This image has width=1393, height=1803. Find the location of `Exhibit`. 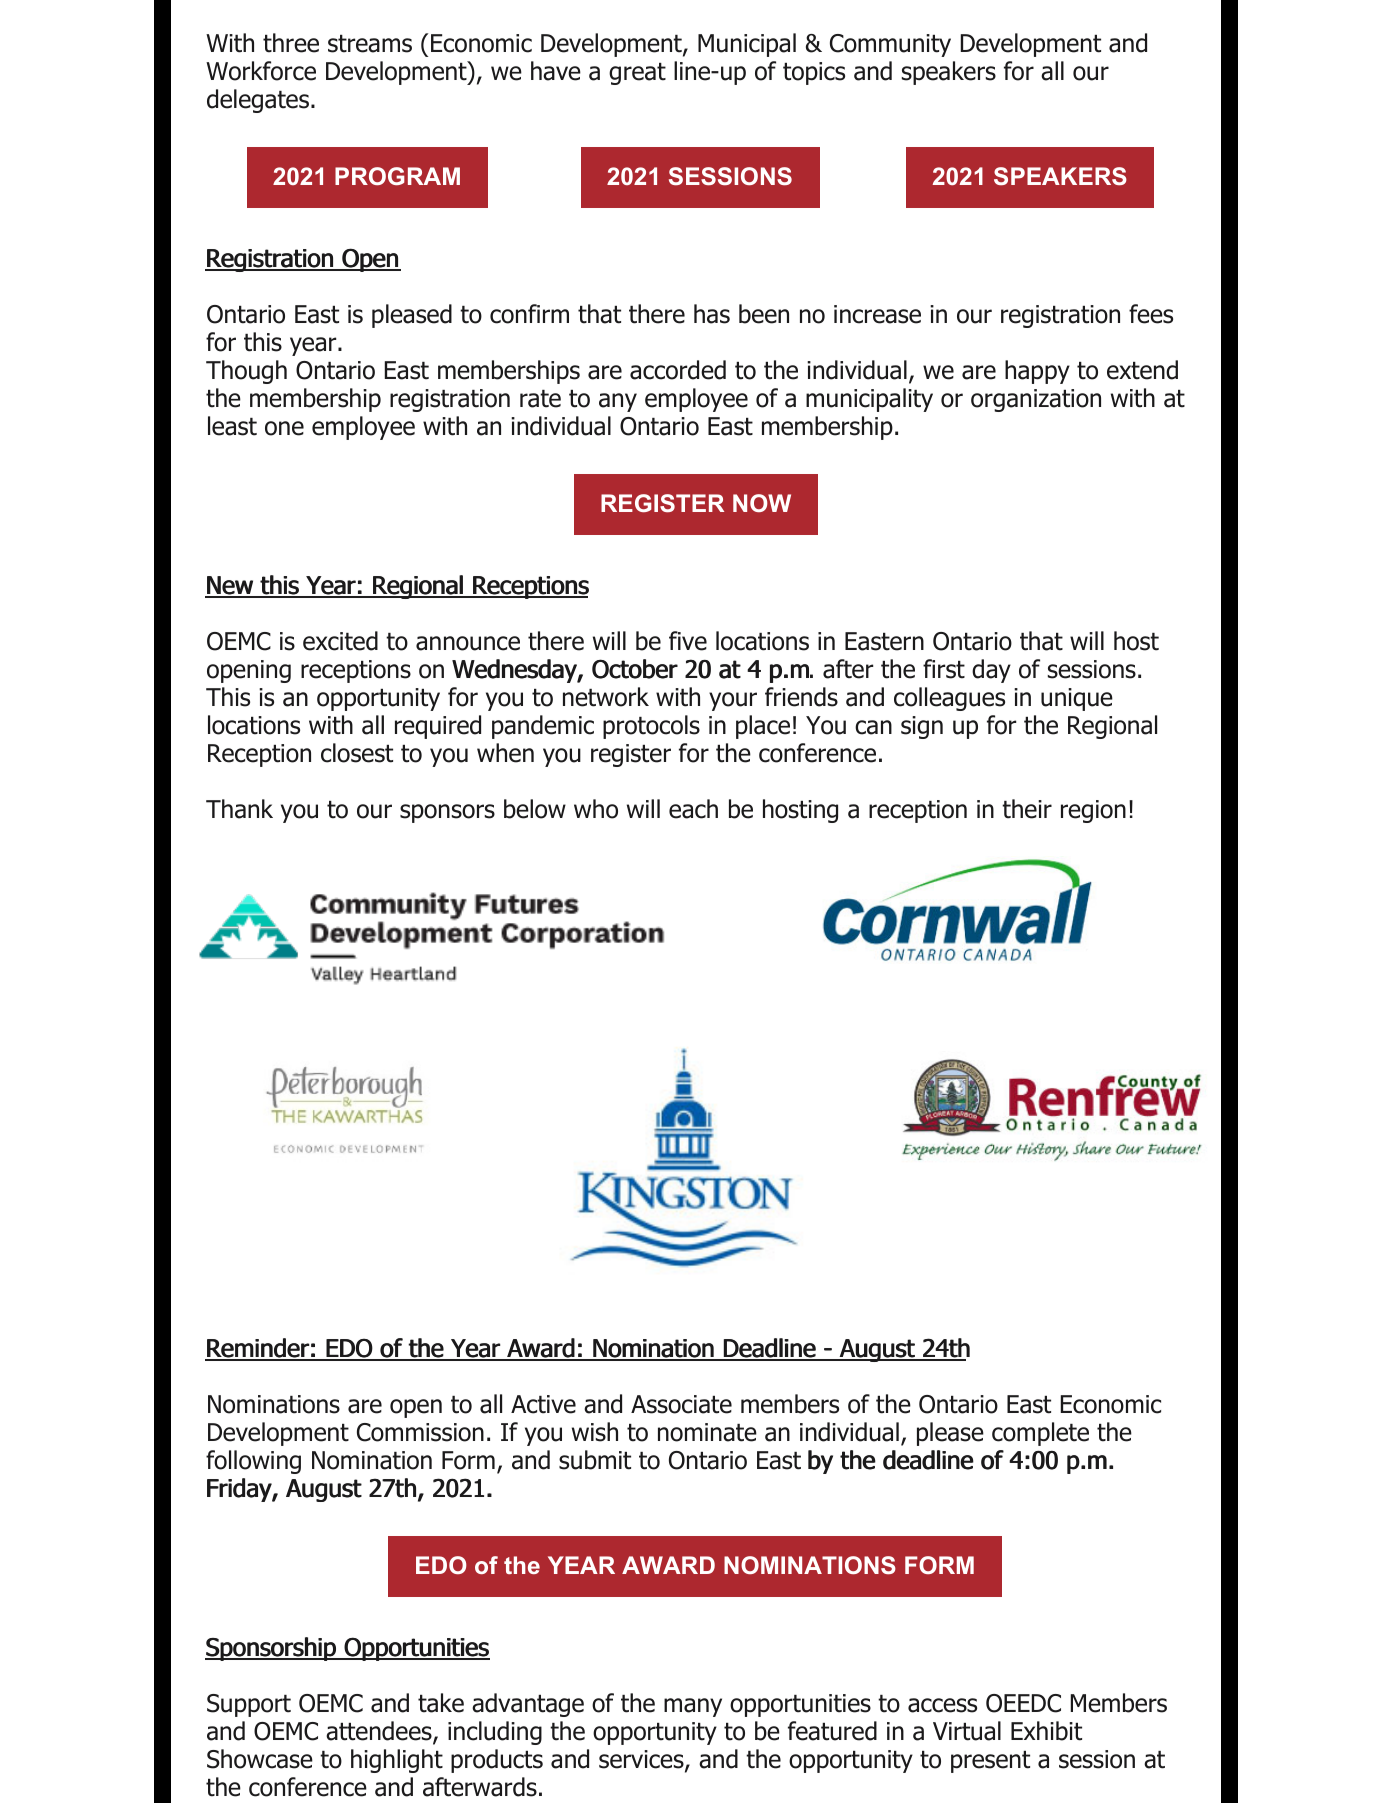

Exhibit is located at coordinates (1046, 1731).
